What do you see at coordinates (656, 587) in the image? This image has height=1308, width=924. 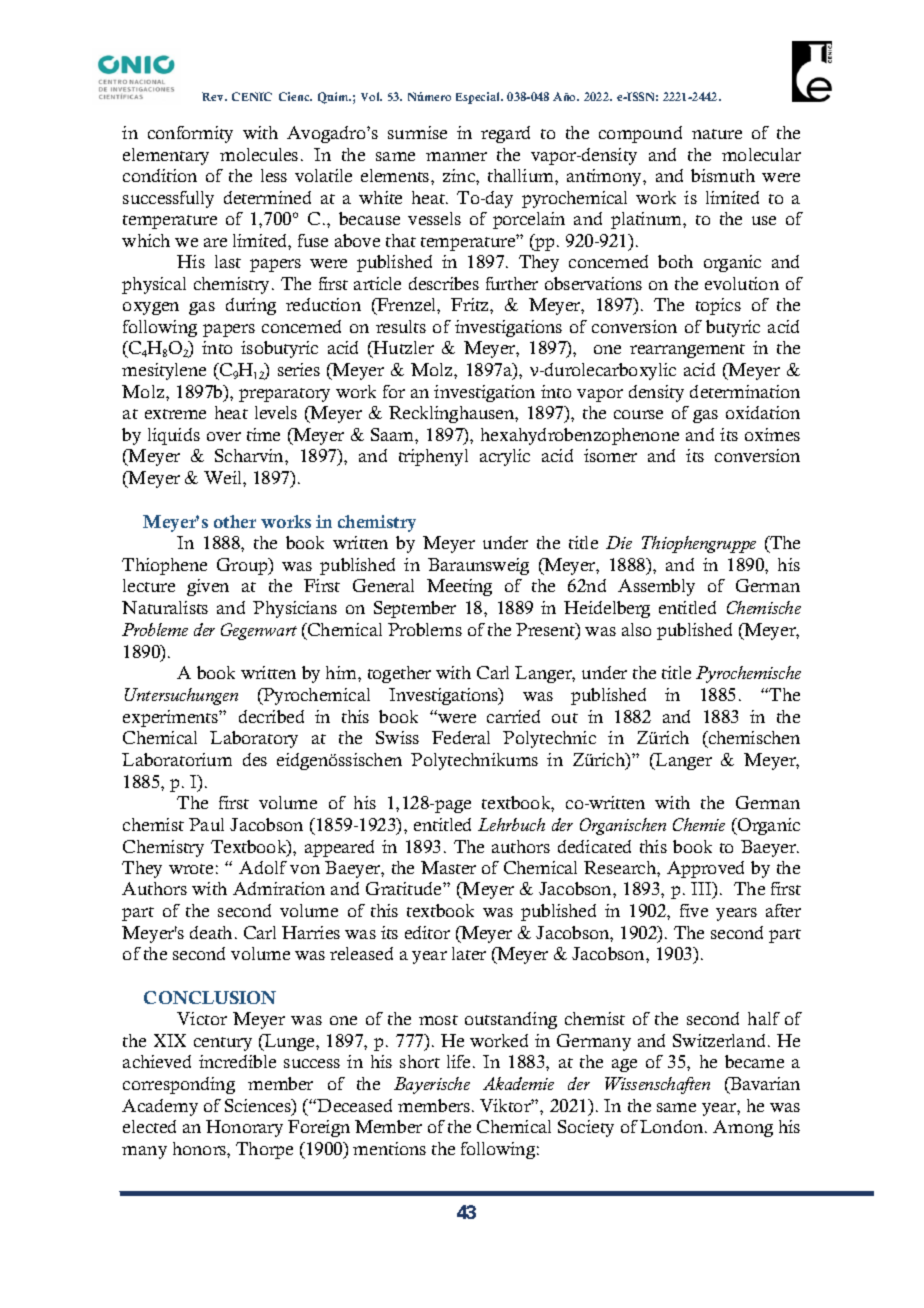 I see `Assembly` at bounding box center [656, 587].
